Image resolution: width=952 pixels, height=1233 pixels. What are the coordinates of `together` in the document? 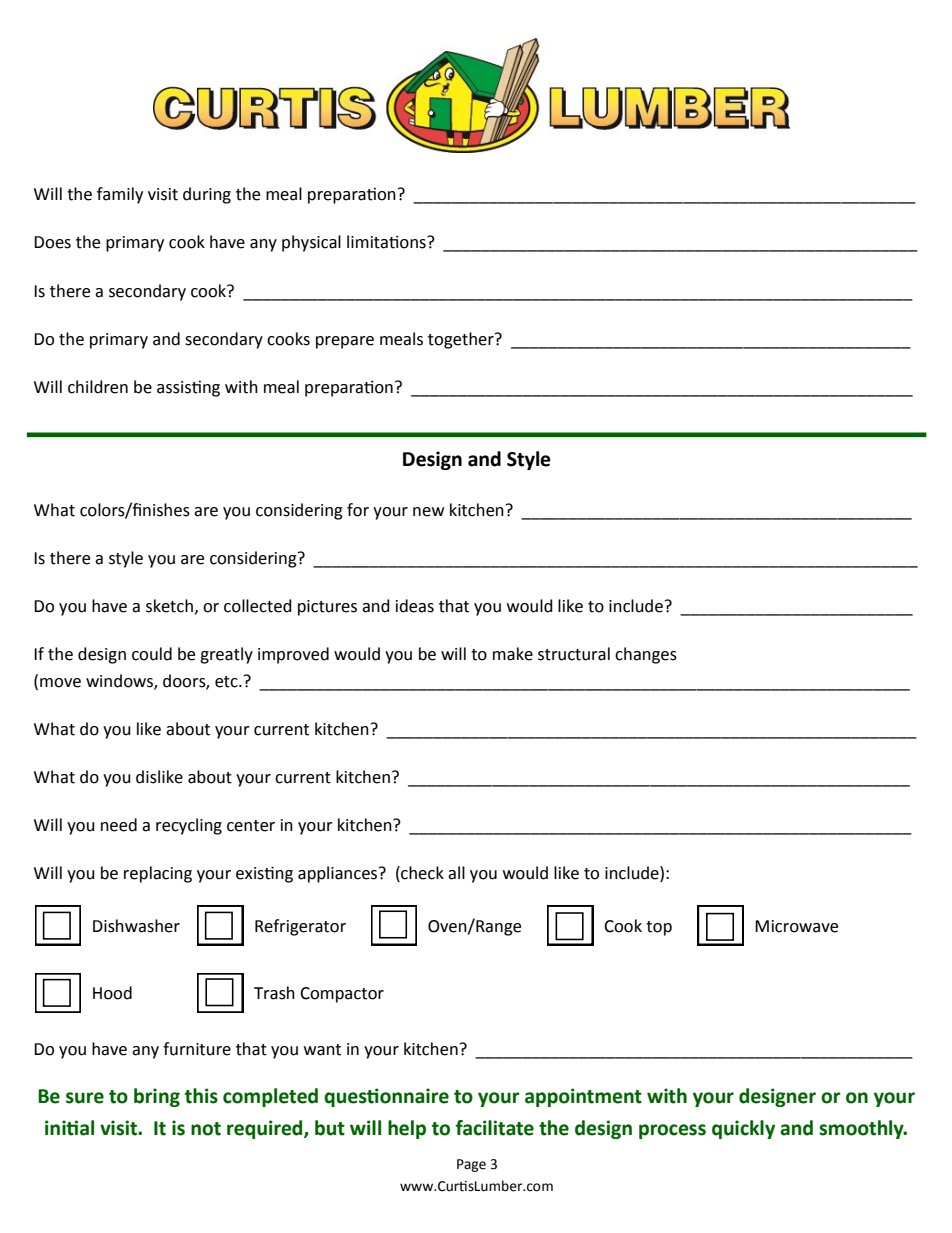 It's located at (462, 340).
